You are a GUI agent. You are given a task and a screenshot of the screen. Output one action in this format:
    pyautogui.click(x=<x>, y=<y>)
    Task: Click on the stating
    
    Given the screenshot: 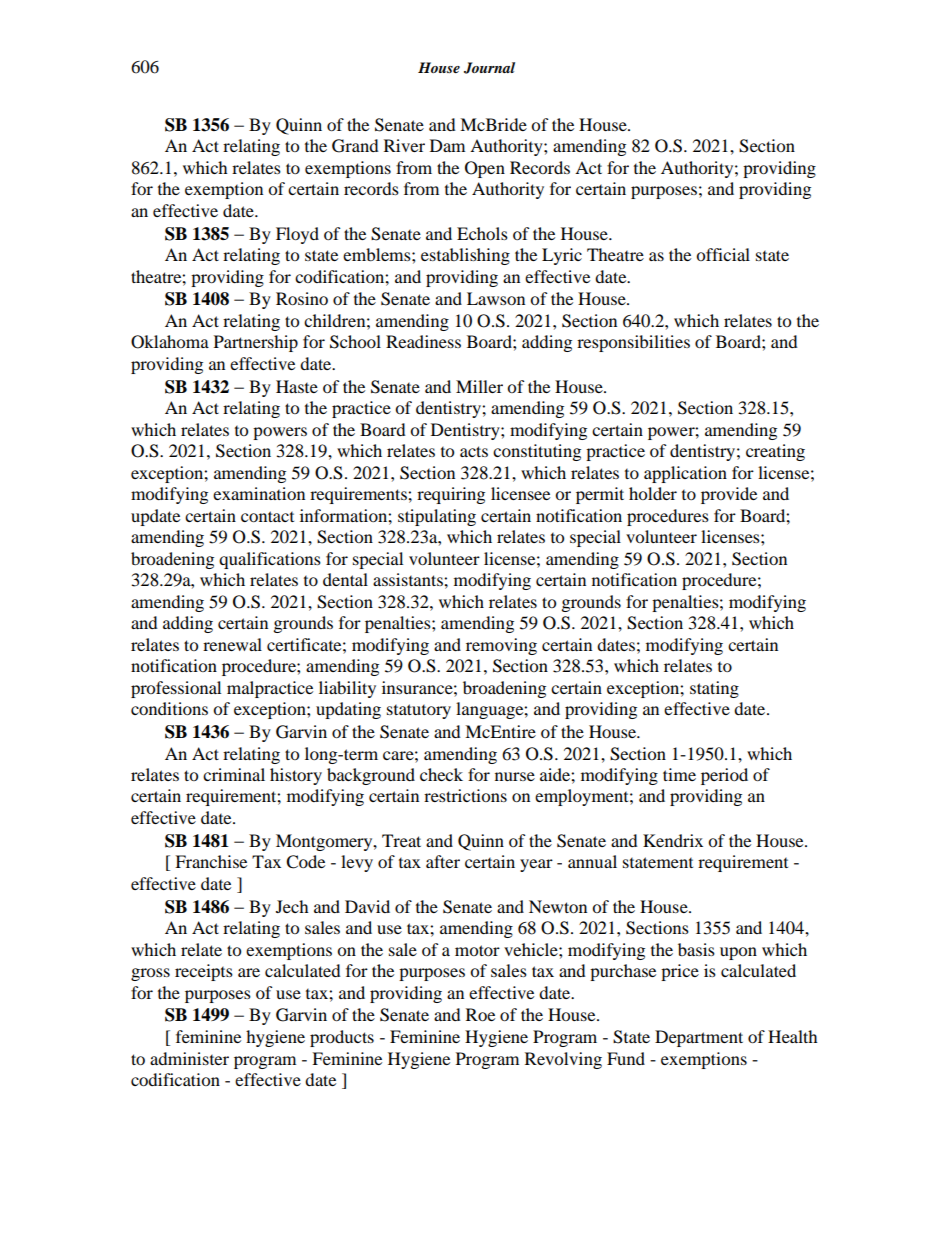 What is the action you would take?
    pyautogui.click(x=714, y=689)
